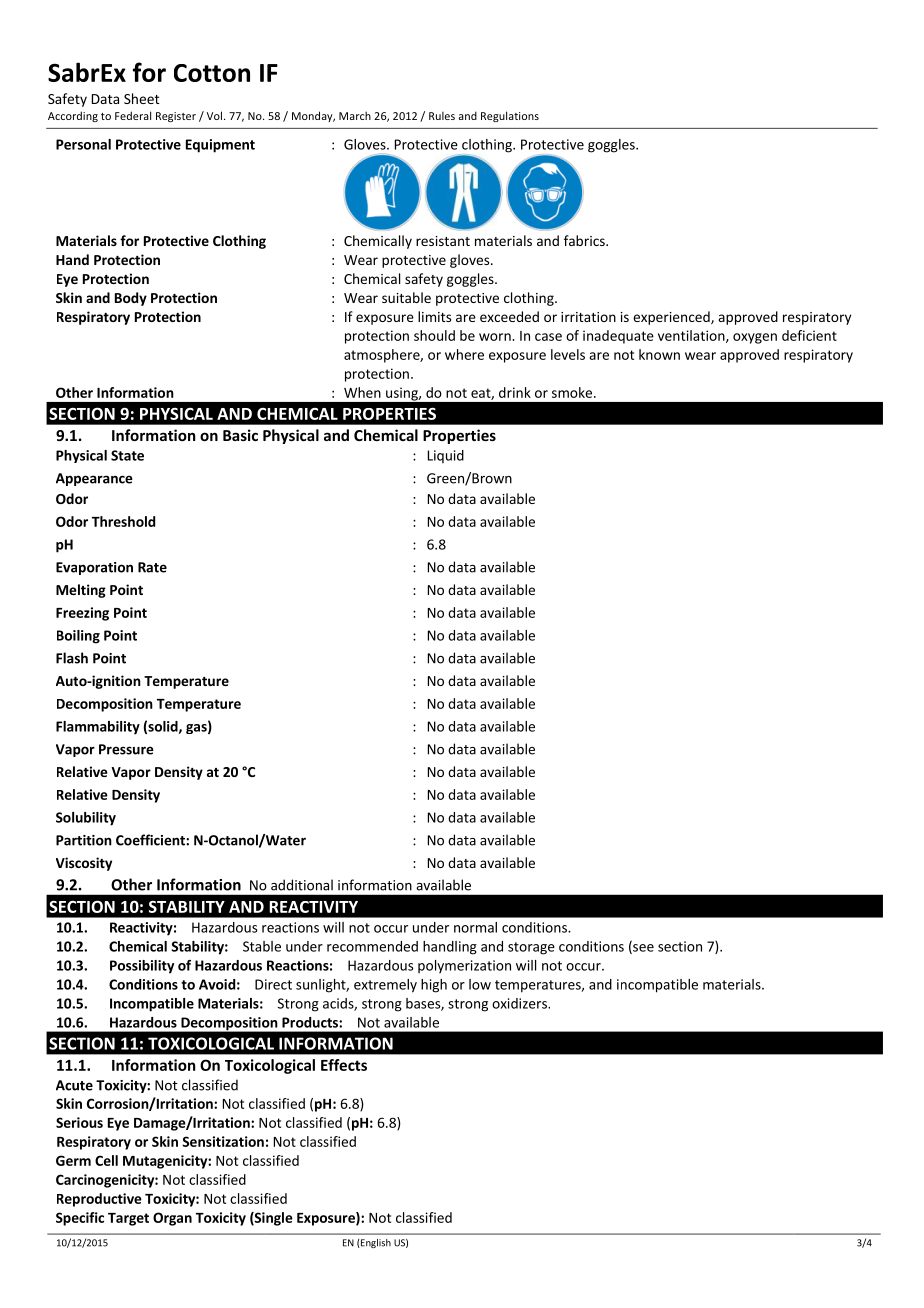 The width and height of the screenshot is (924, 1308). What do you see at coordinates (531, 948) in the screenshot?
I see `storage` at bounding box center [531, 948].
